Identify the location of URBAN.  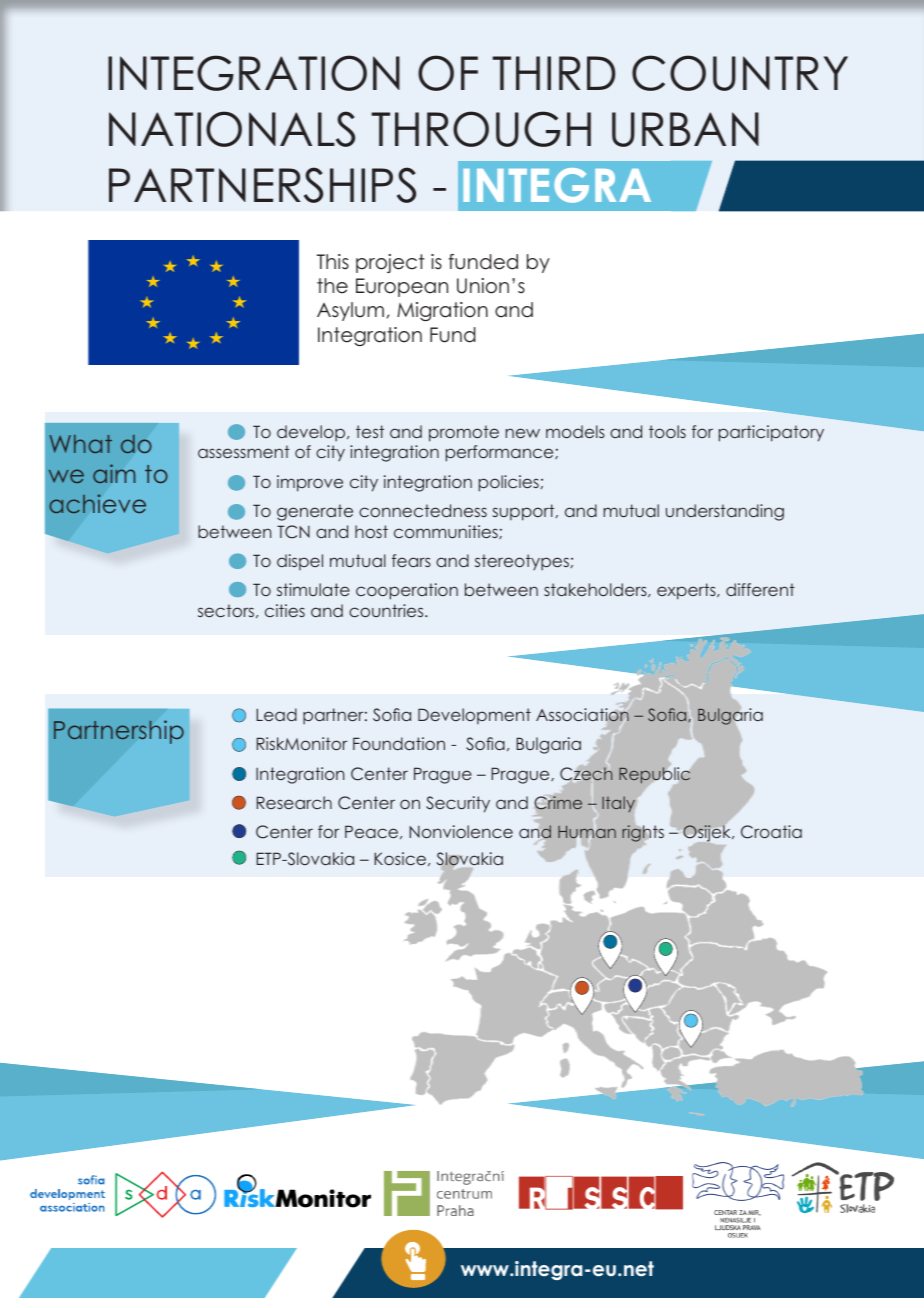
(685, 129).
